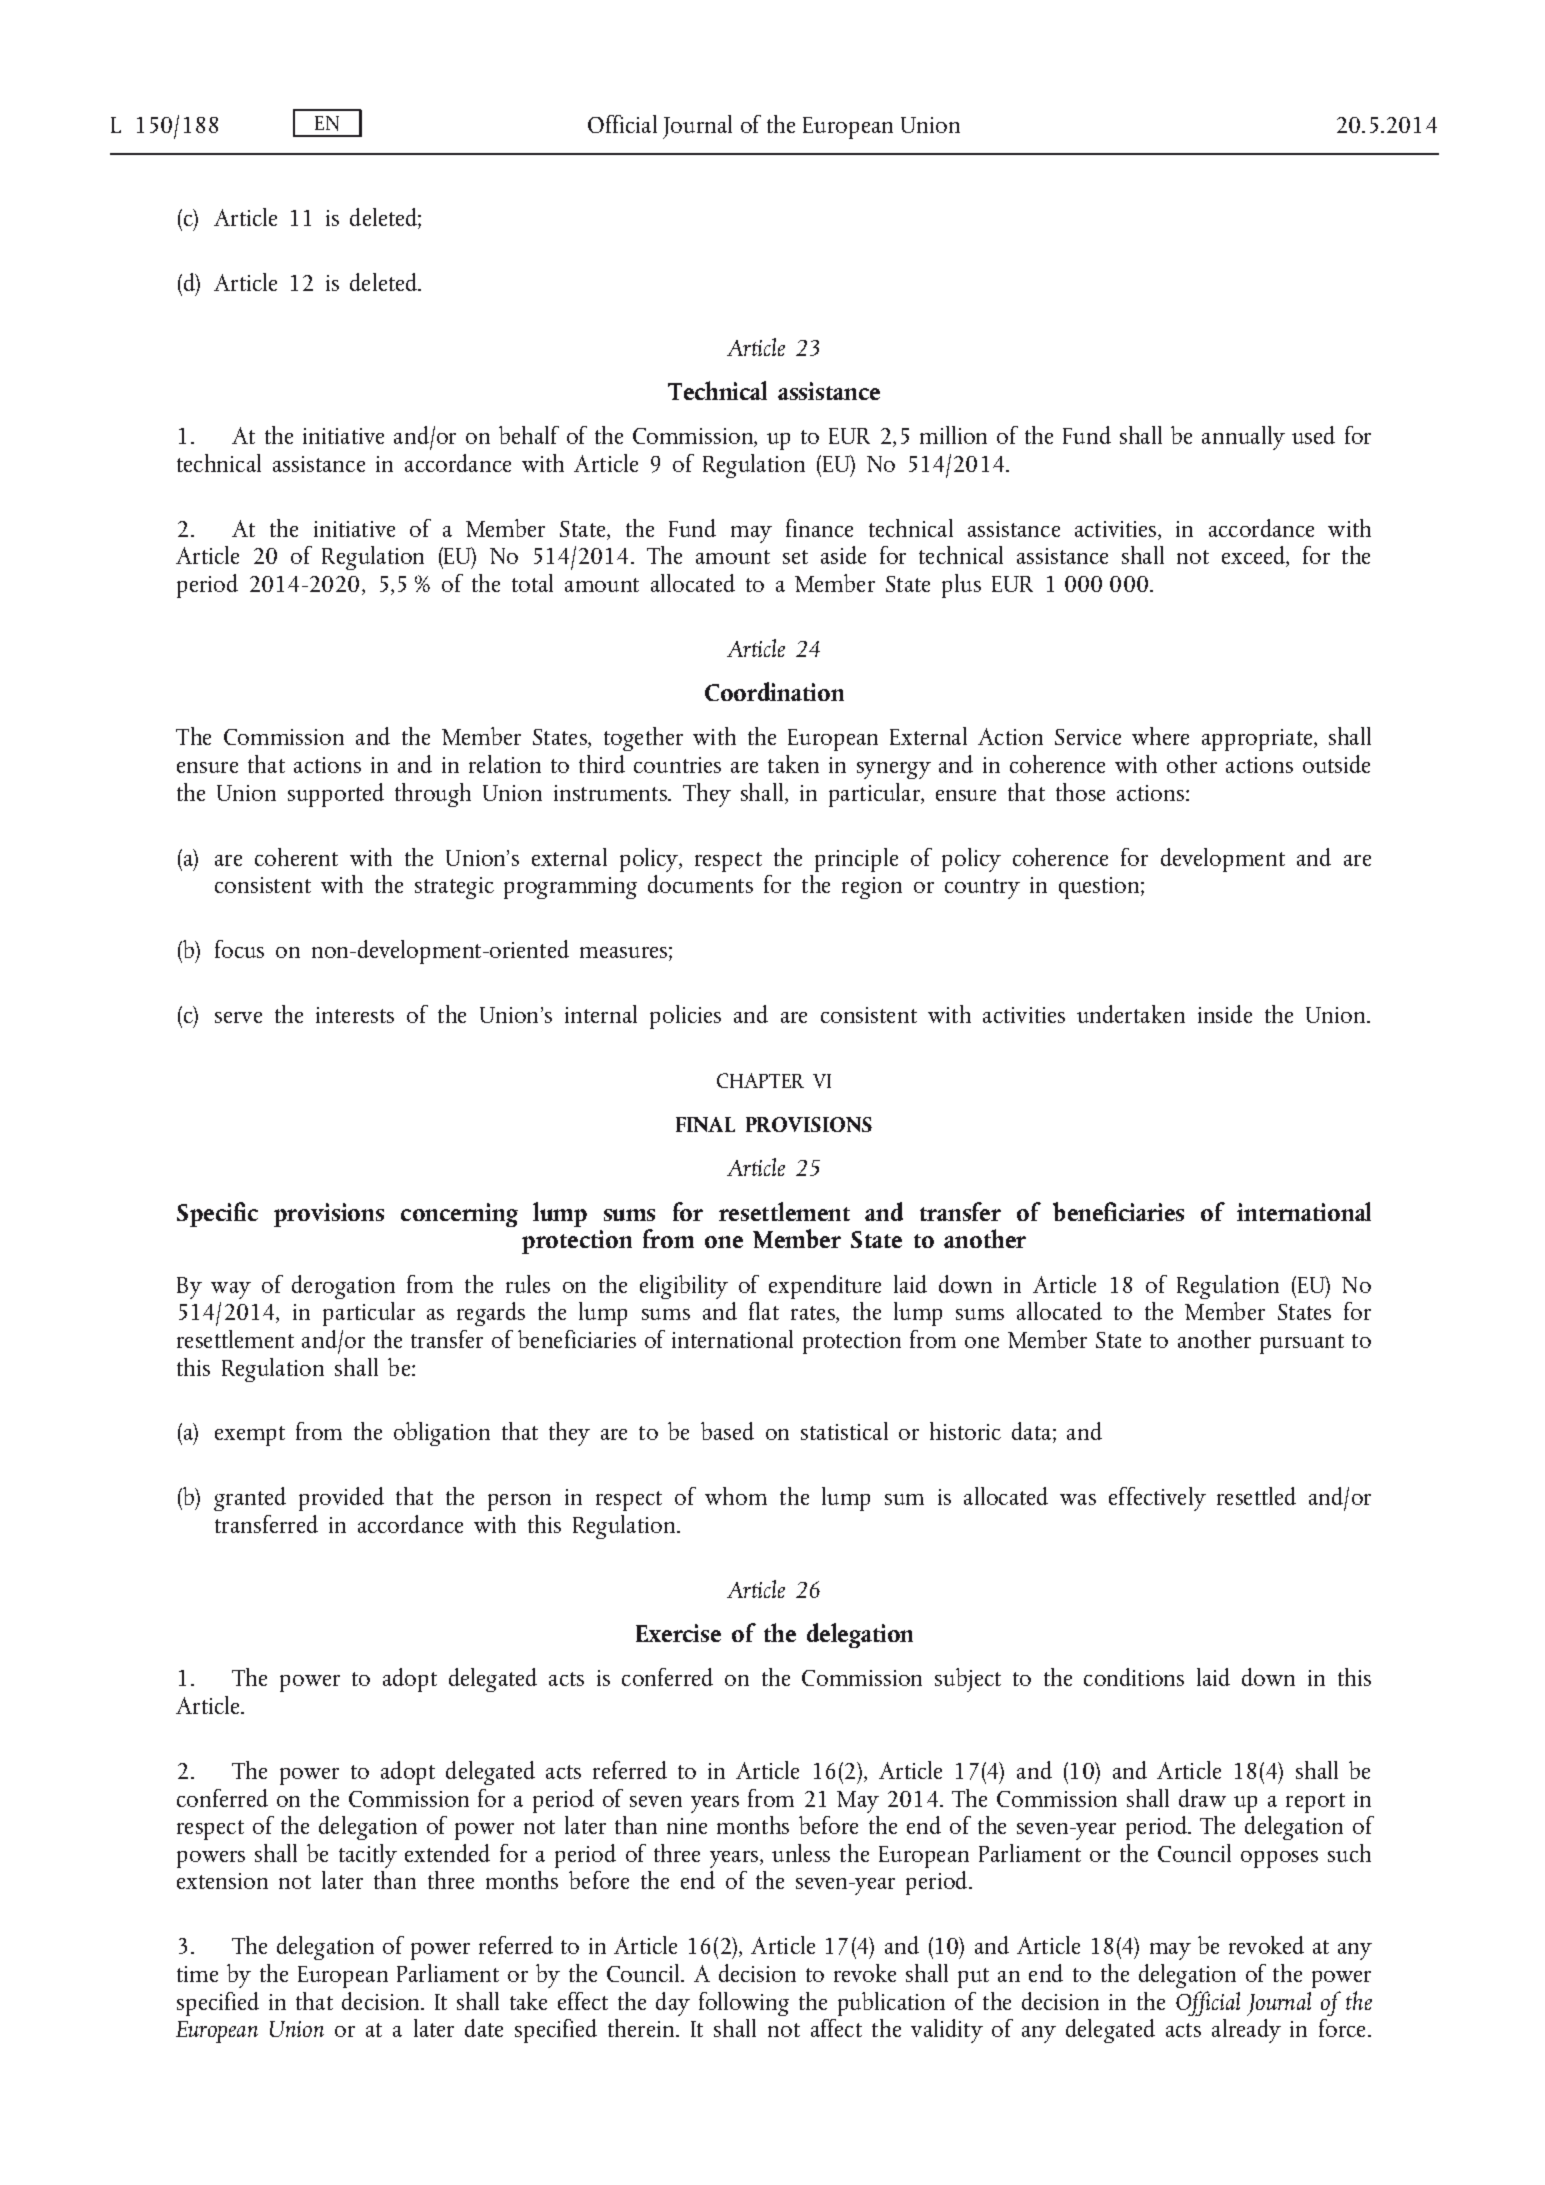 The height and width of the screenshot is (2185, 1545). I want to click on Specific, so click(217, 1214).
